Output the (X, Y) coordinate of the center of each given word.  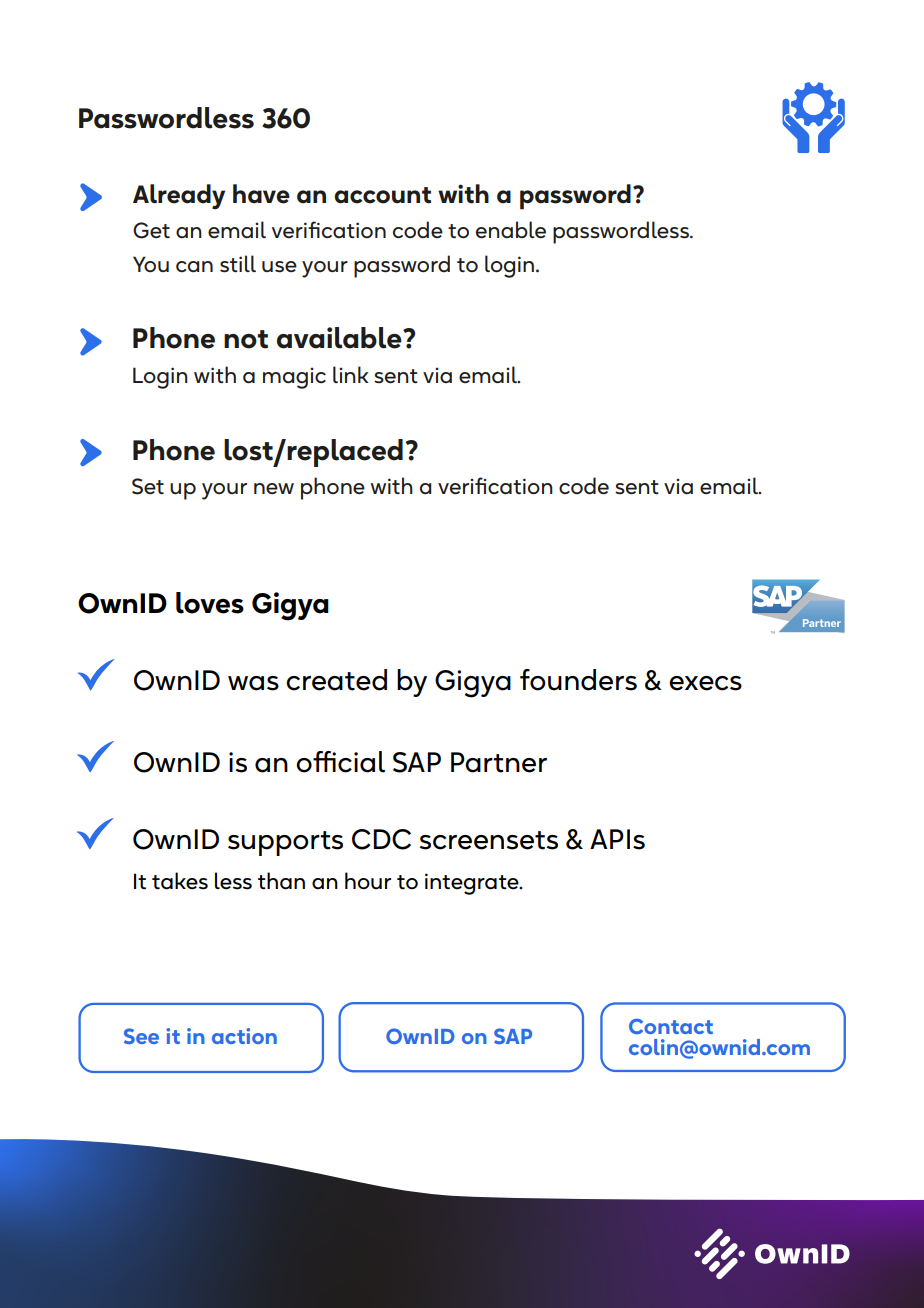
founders (578, 680)
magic (294, 378)
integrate (473, 884)
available (340, 338)
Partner (499, 762)
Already (179, 196)
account (382, 195)
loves (210, 603)
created (336, 680)
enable (511, 230)
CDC (381, 839)
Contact (671, 1026)
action (244, 1036)
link (350, 374)
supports (285, 843)
